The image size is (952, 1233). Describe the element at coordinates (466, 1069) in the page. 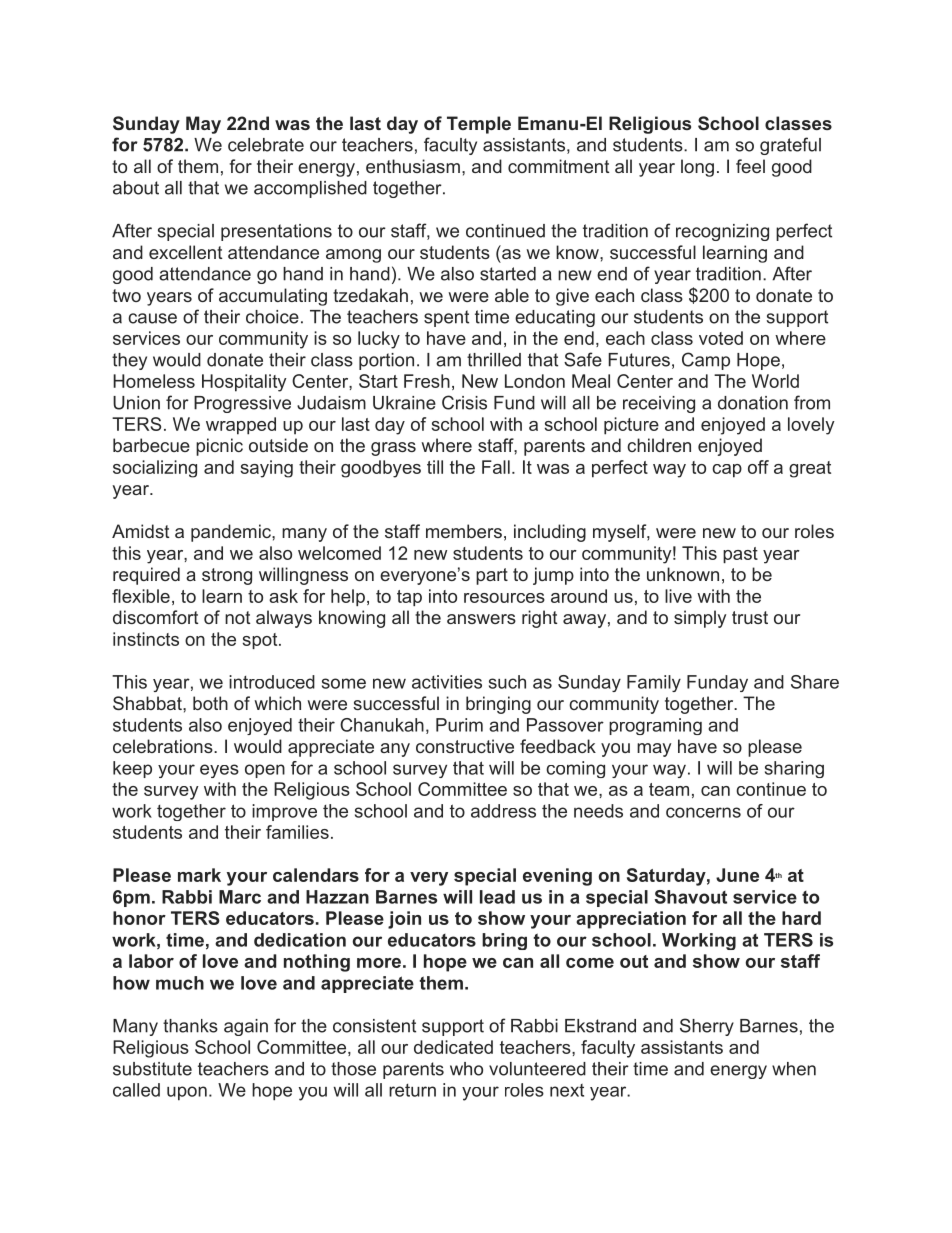

I see `who` at that location.
